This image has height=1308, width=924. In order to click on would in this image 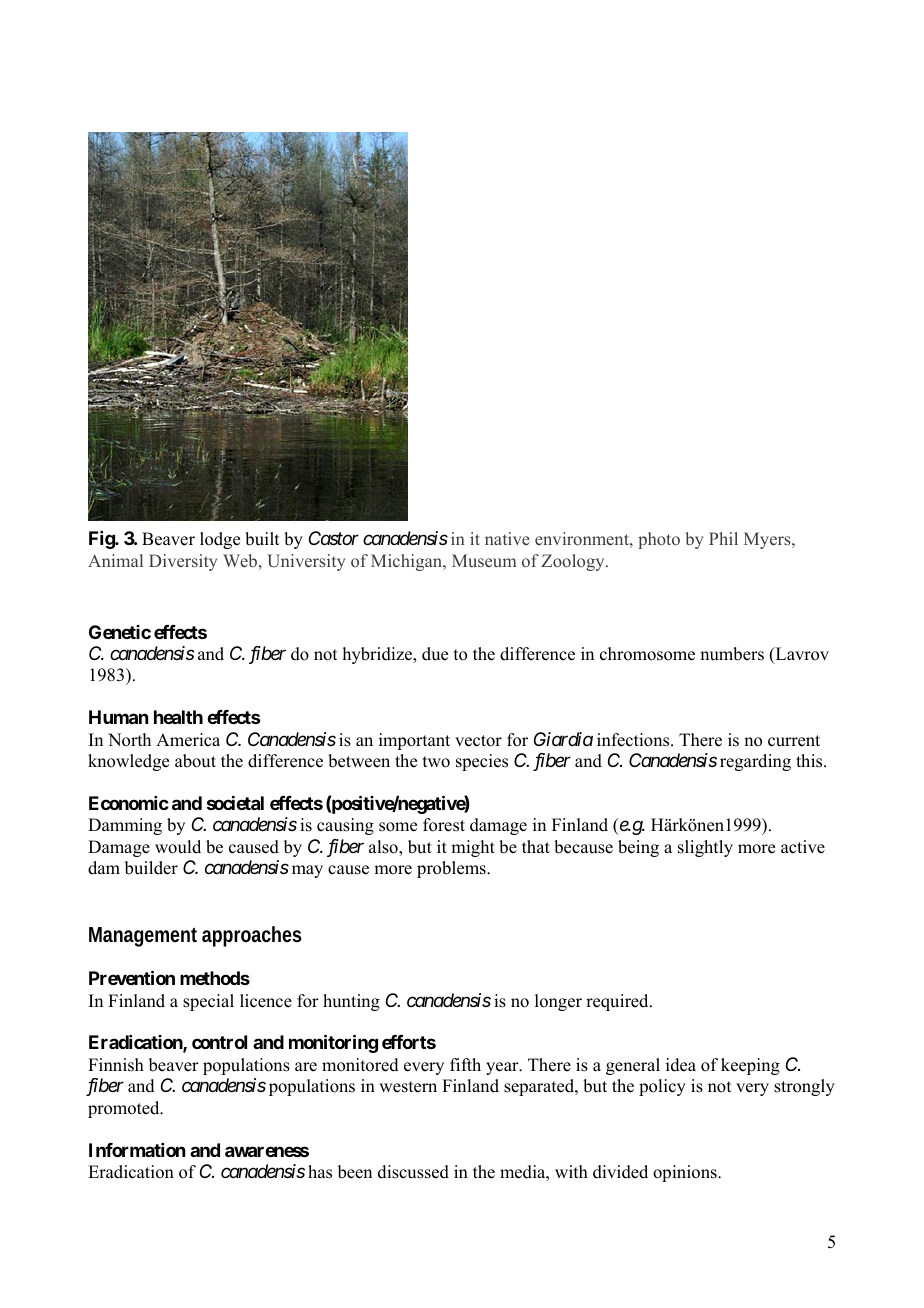, I will do `click(178, 847)`.
